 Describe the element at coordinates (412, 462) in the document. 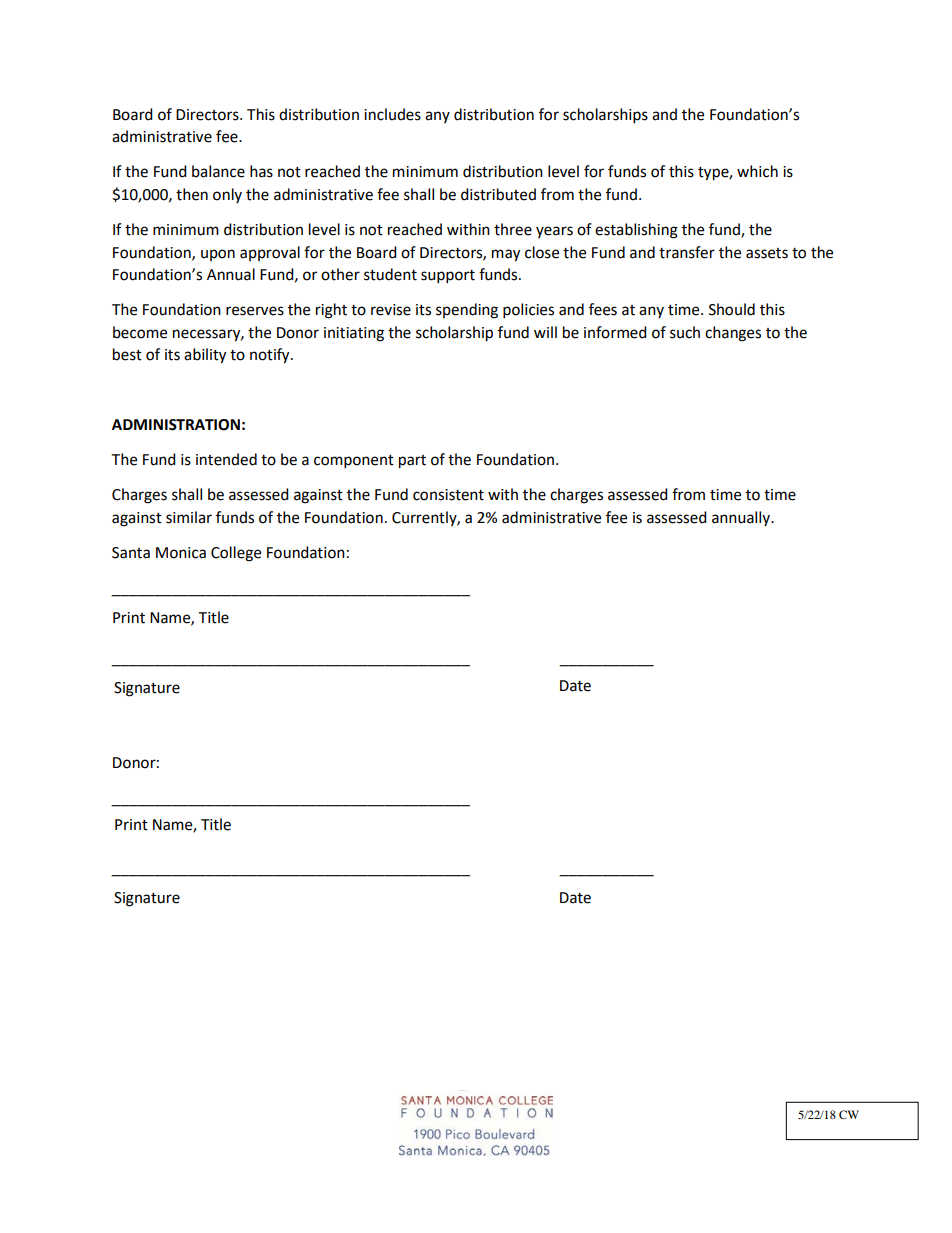

I see `part` at that location.
